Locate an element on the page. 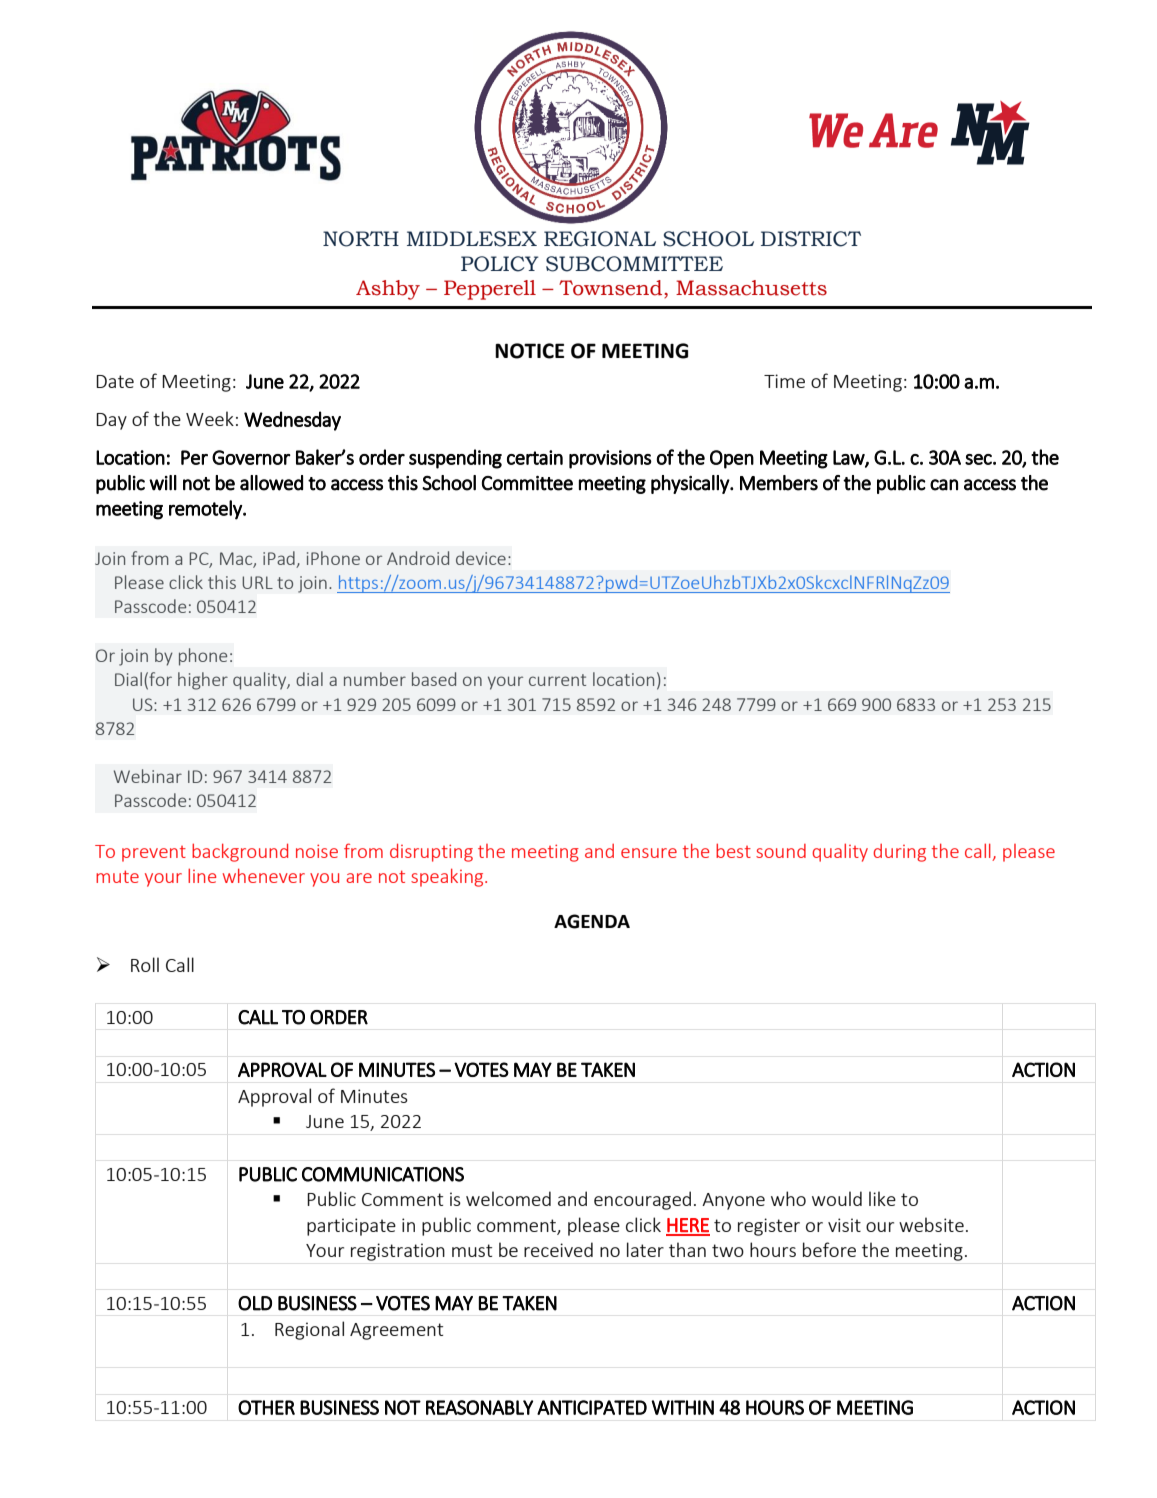  NORTH is located at coordinates (361, 239).
